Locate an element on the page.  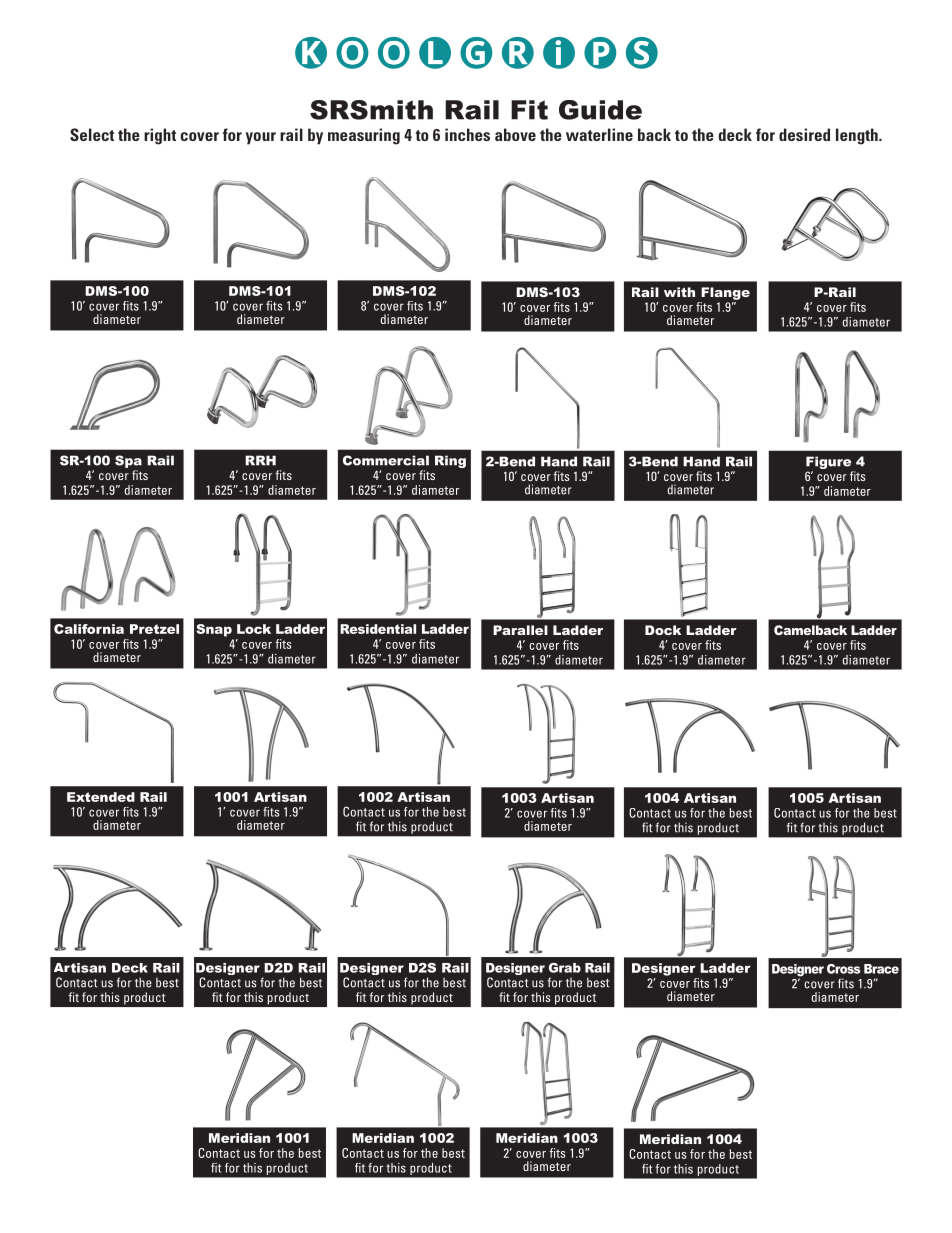
Dock is located at coordinates (663, 630).
